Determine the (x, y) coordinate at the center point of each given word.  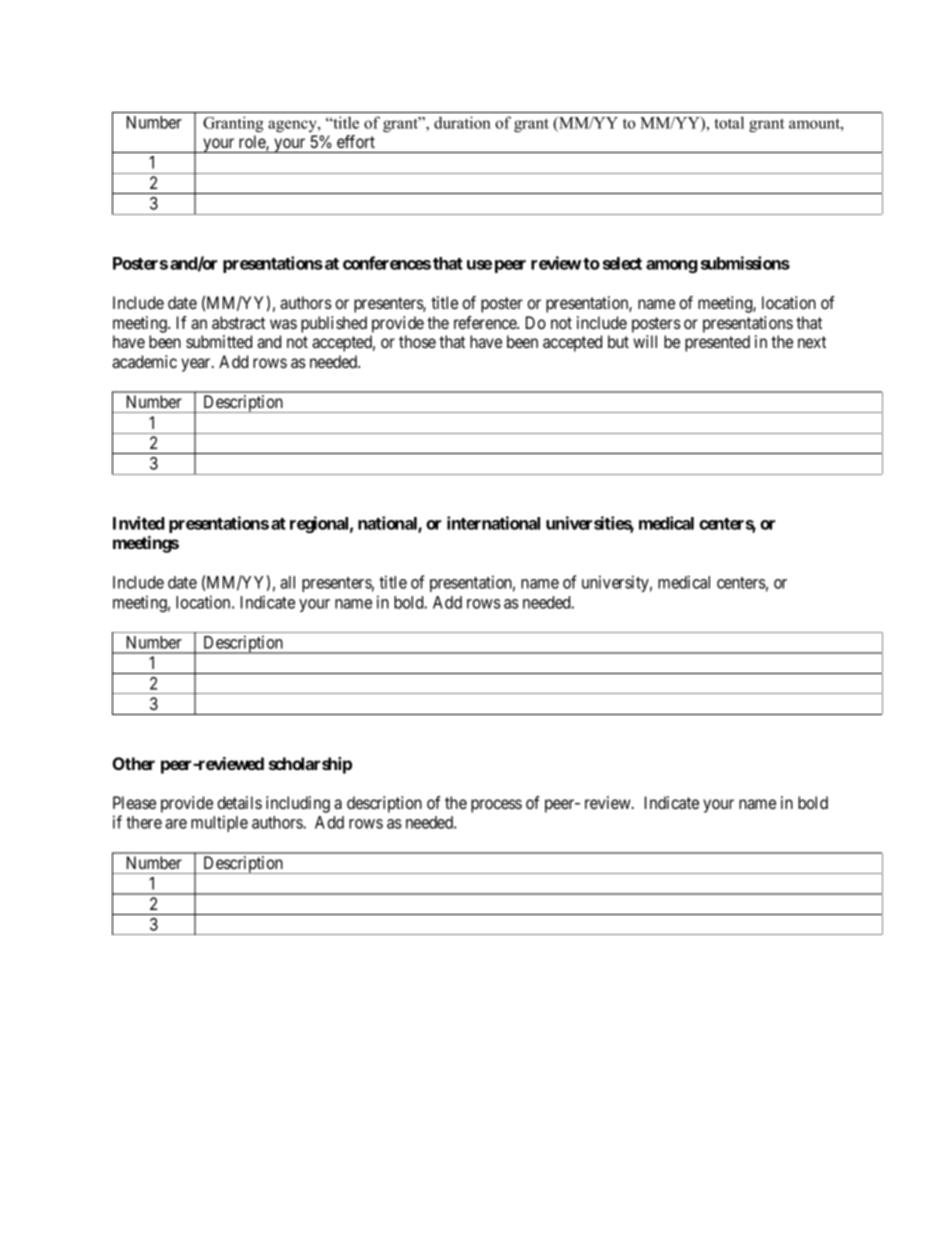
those (417, 341)
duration (462, 122)
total (729, 122)
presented (717, 343)
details (239, 802)
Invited (139, 523)
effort (356, 141)
